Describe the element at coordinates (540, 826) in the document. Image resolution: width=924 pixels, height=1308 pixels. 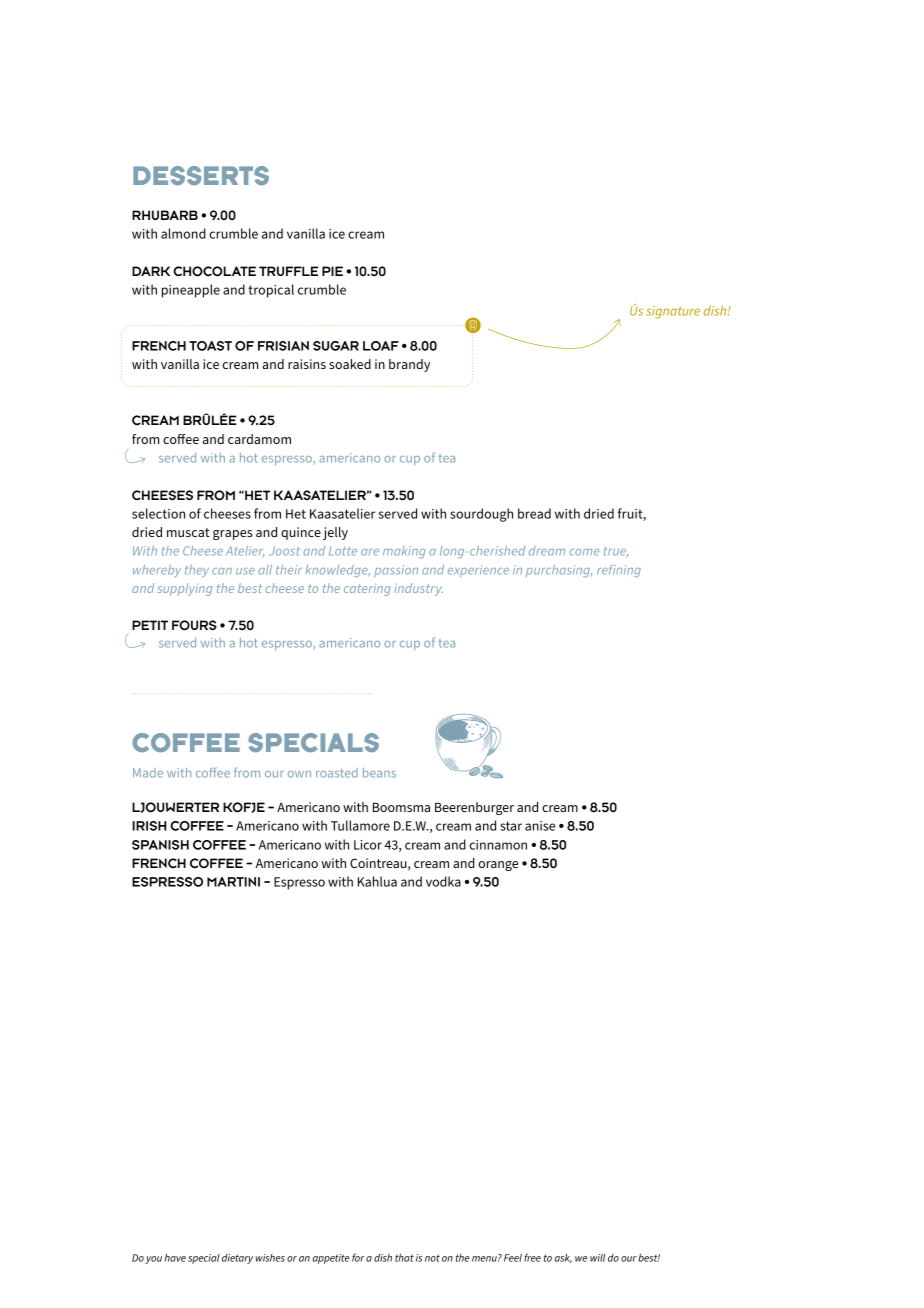
I see `anise` at that location.
